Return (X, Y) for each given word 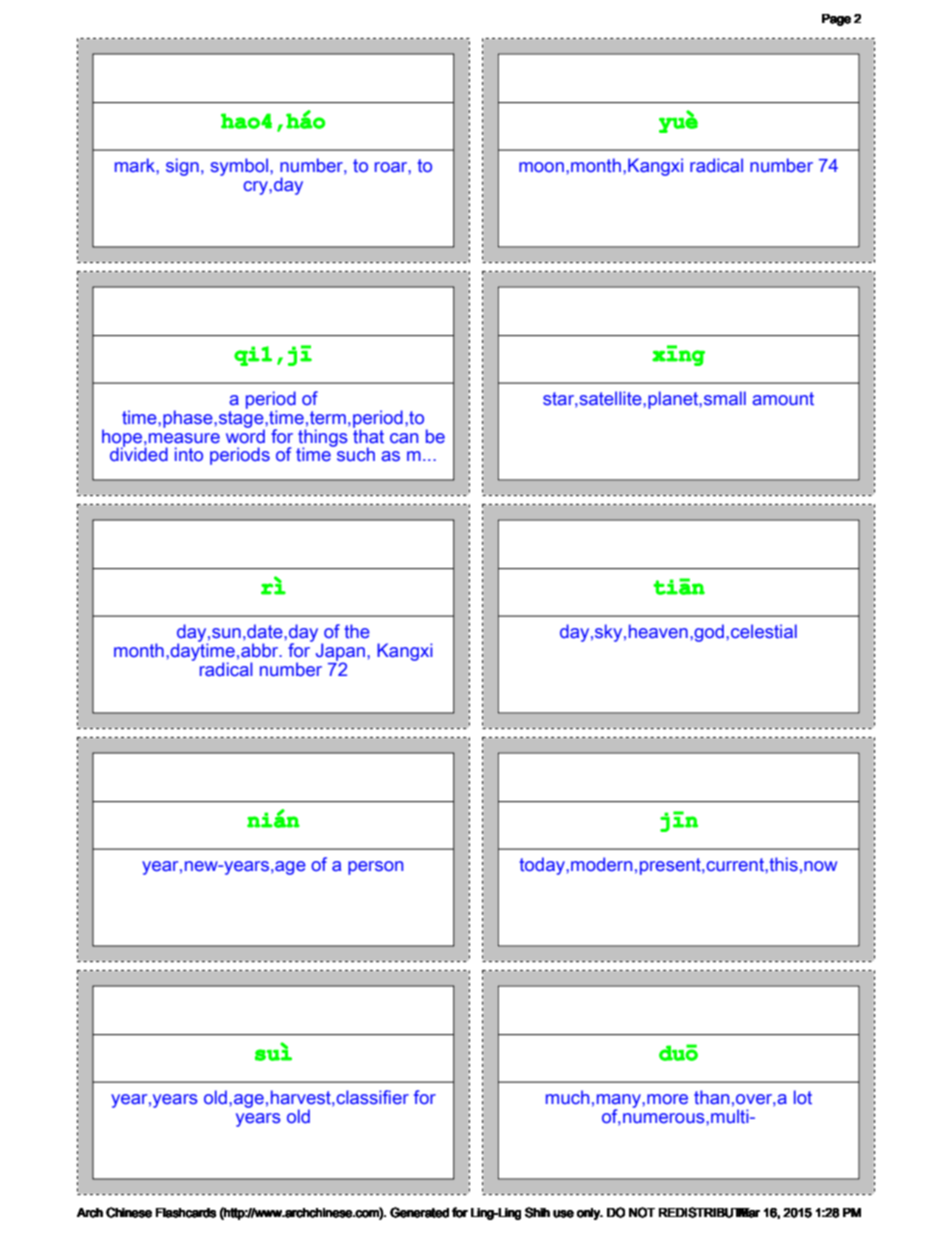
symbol (239, 167)
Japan (340, 653)
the (357, 631)
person (375, 868)
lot (803, 1097)
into (189, 454)
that (368, 435)
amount (783, 399)
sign (182, 167)
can (404, 438)
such (355, 453)
